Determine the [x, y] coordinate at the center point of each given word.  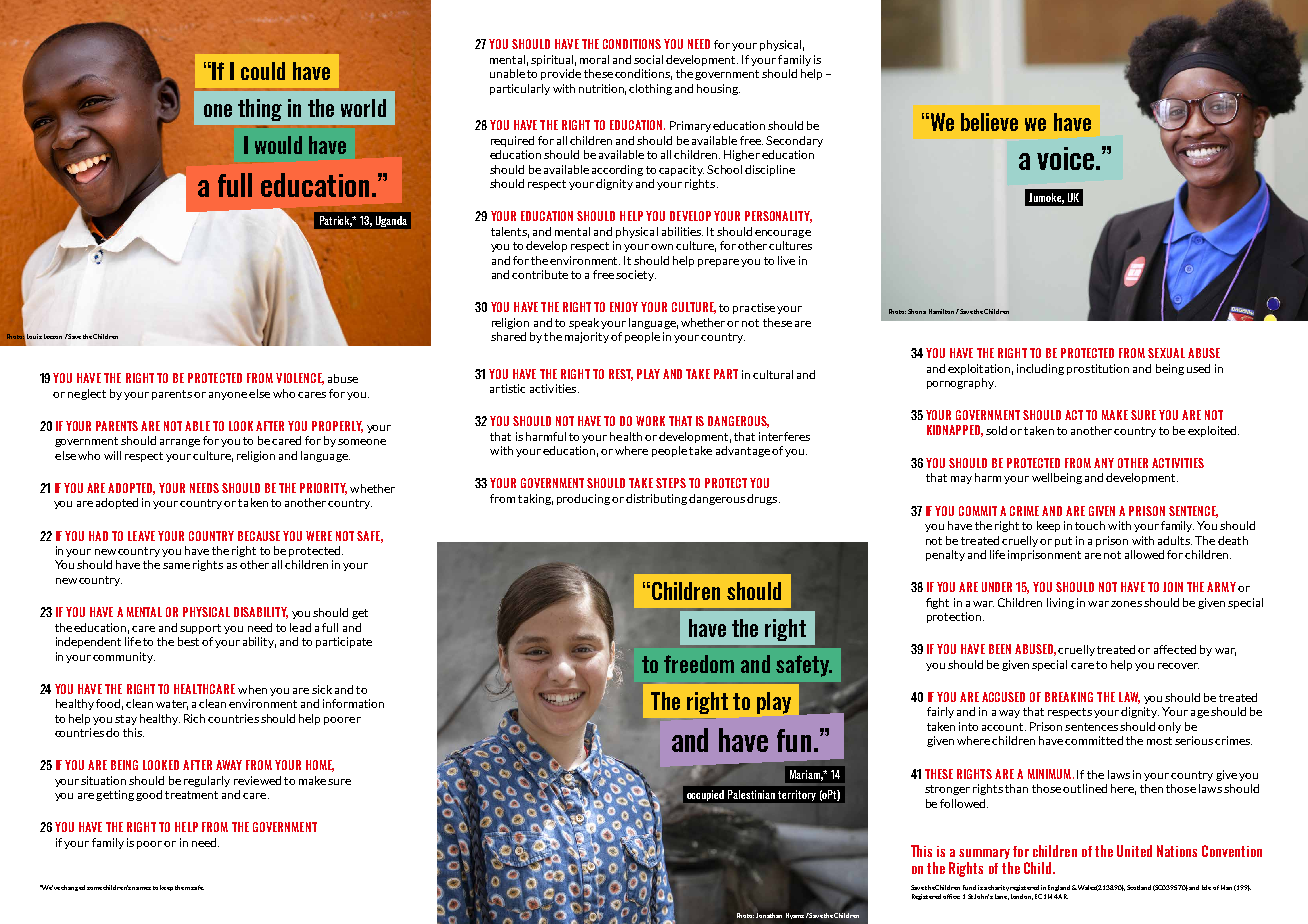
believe [989, 122]
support [200, 629]
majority [587, 337]
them [182, 887]
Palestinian [751, 794]
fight [937, 603]
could [263, 71]
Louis [34, 336]
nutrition [602, 89]
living [1060, 603]
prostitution [1098, 369]
